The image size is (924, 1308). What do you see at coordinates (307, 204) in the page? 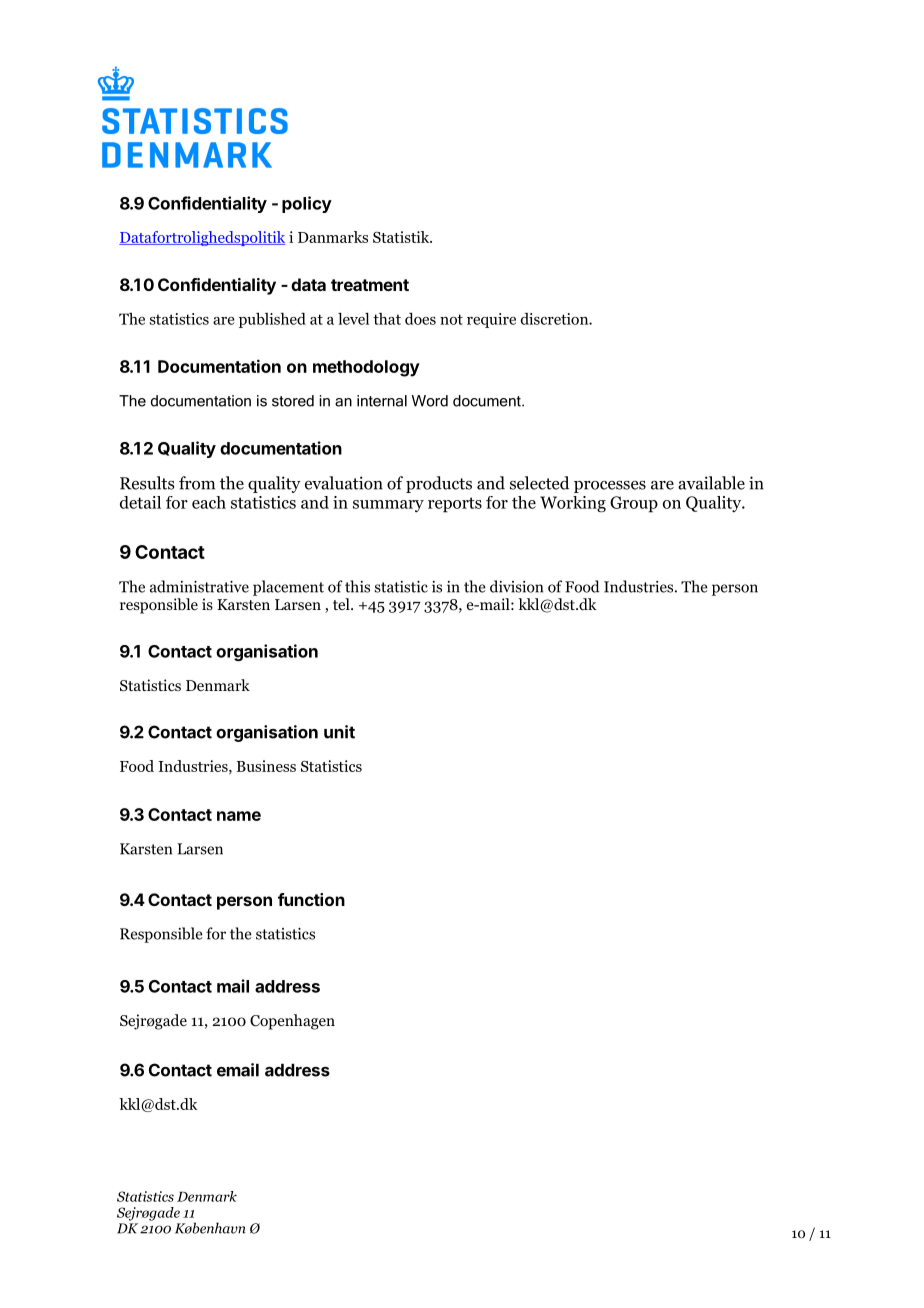
I see `policy` at bounding box center [307, 204].
